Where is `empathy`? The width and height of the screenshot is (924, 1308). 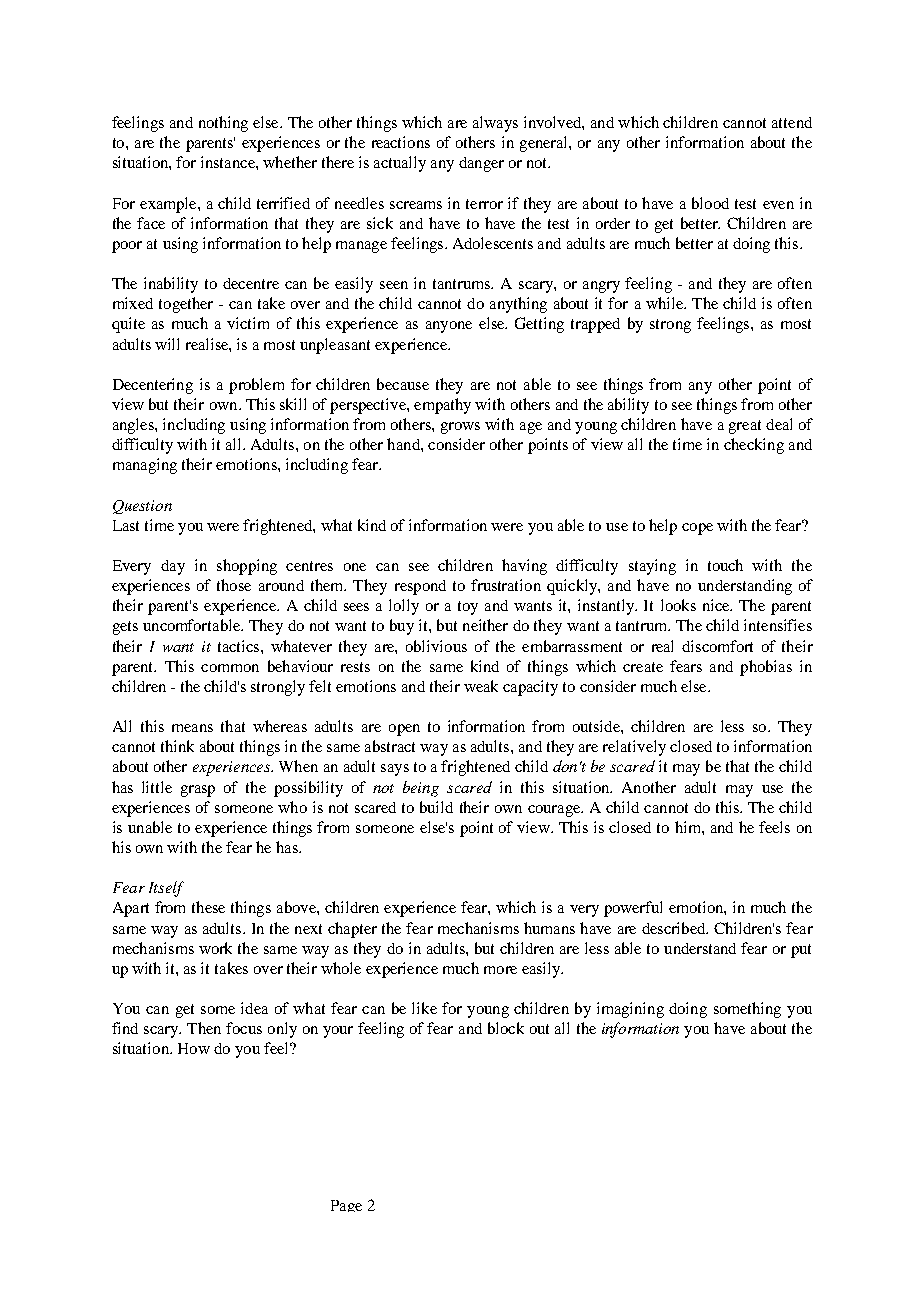
empathy is located at coordinates (442, 406).
